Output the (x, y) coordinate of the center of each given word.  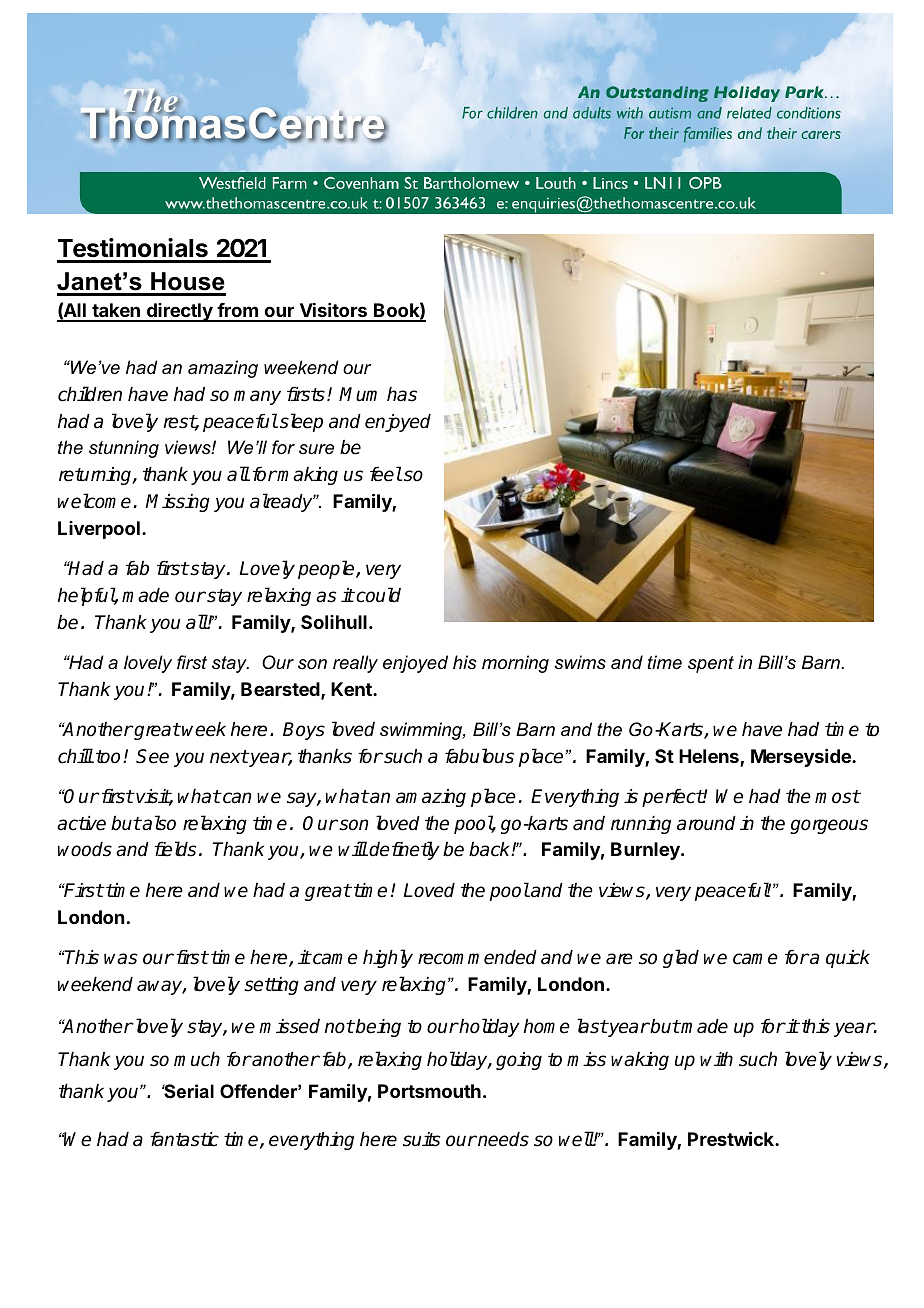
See (152, 756)
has (402, 394)
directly (179, 312)
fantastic (184, 1139)
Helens (710, 757)
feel (386, 474)
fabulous (479, 756)
